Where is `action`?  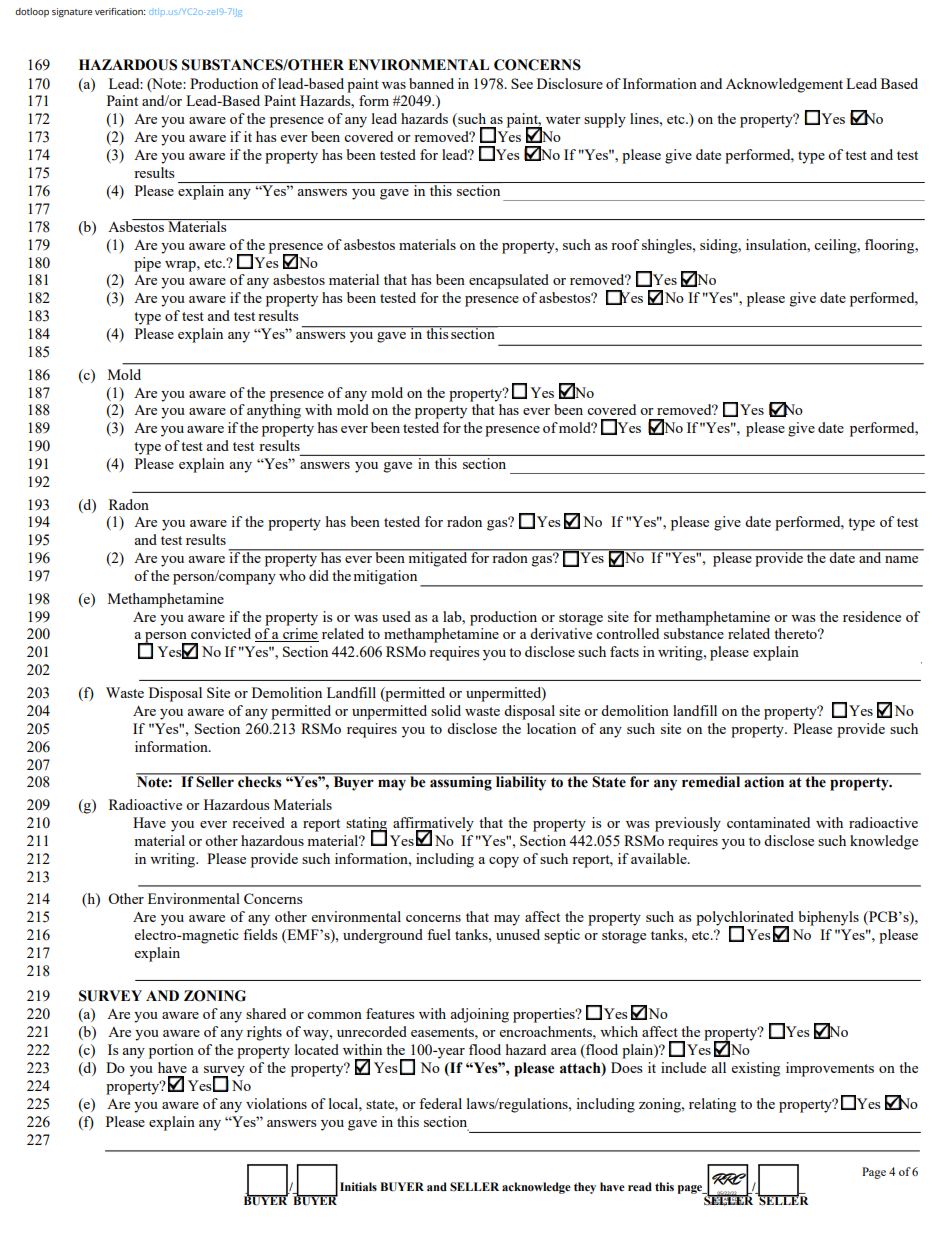 action is located at coordinates (765, 781).
